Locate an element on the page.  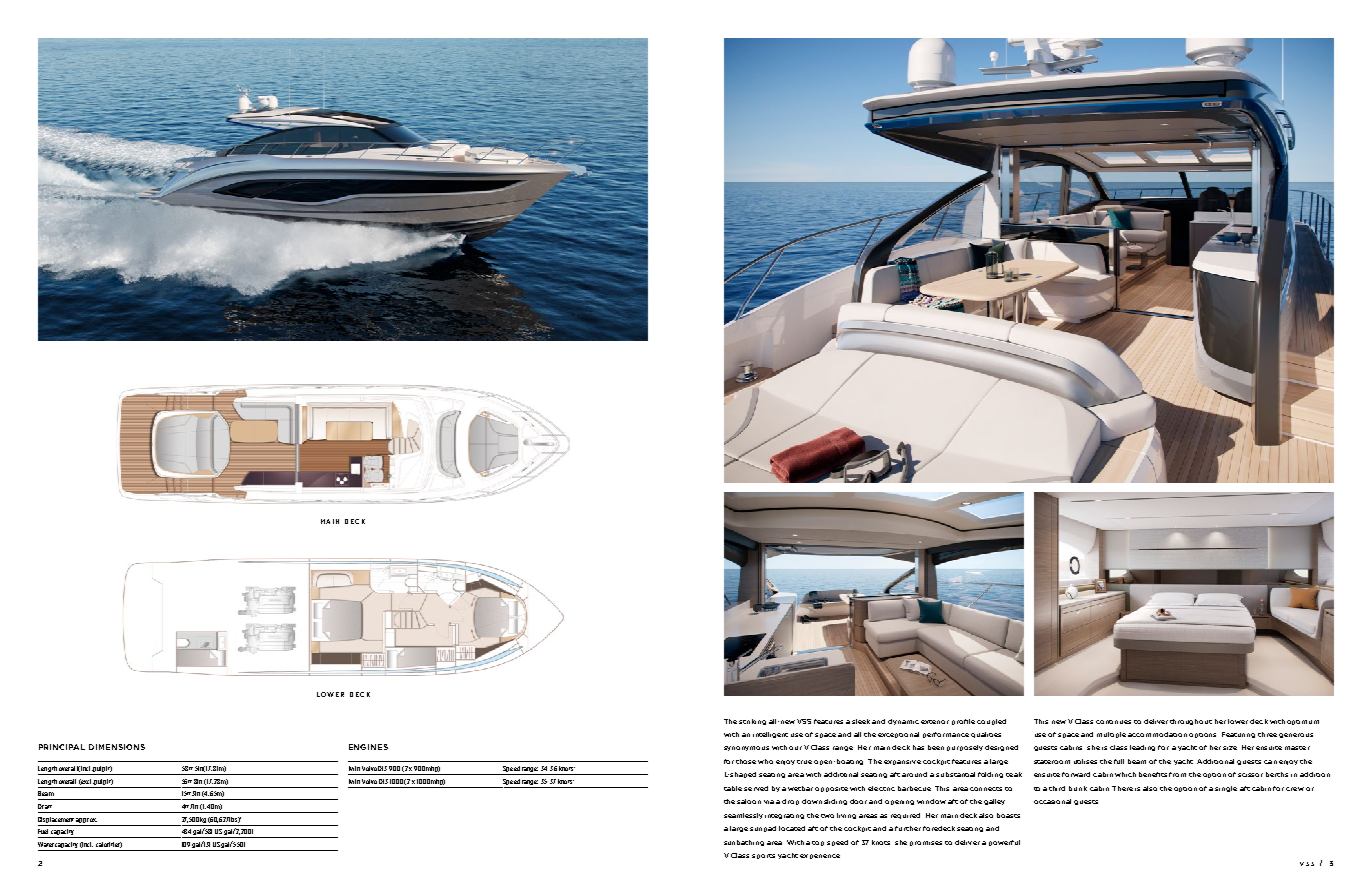
throughout is located at coordinates (1191, 722).
